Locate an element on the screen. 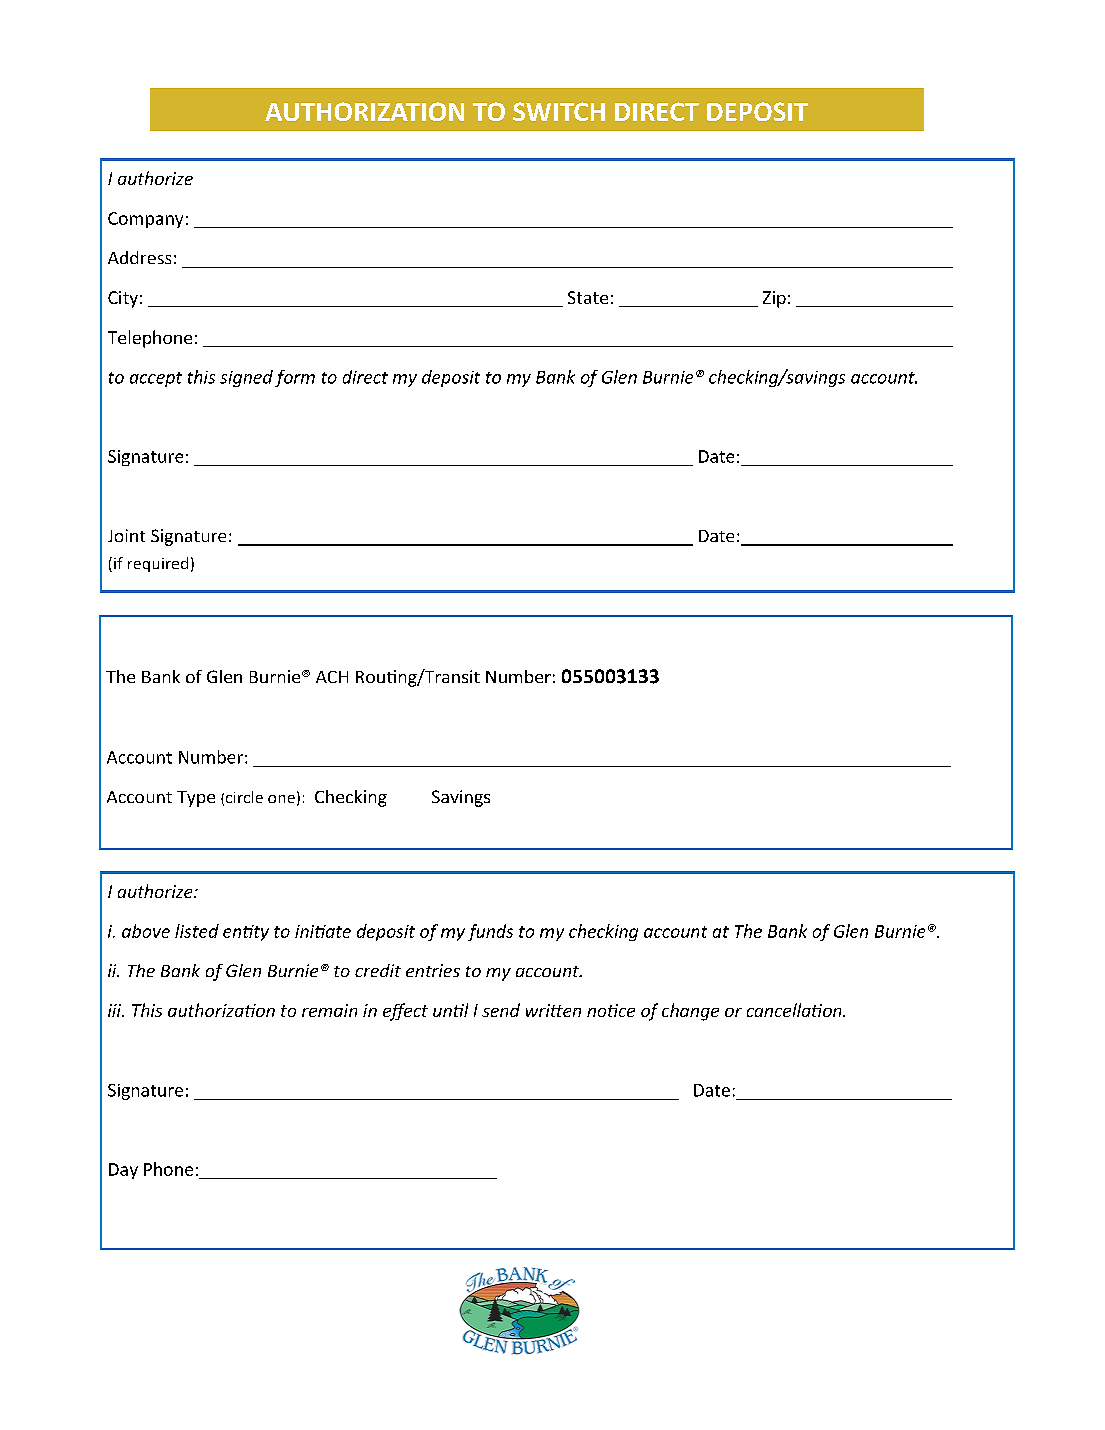  until is located at coordinates (450, 1010).
